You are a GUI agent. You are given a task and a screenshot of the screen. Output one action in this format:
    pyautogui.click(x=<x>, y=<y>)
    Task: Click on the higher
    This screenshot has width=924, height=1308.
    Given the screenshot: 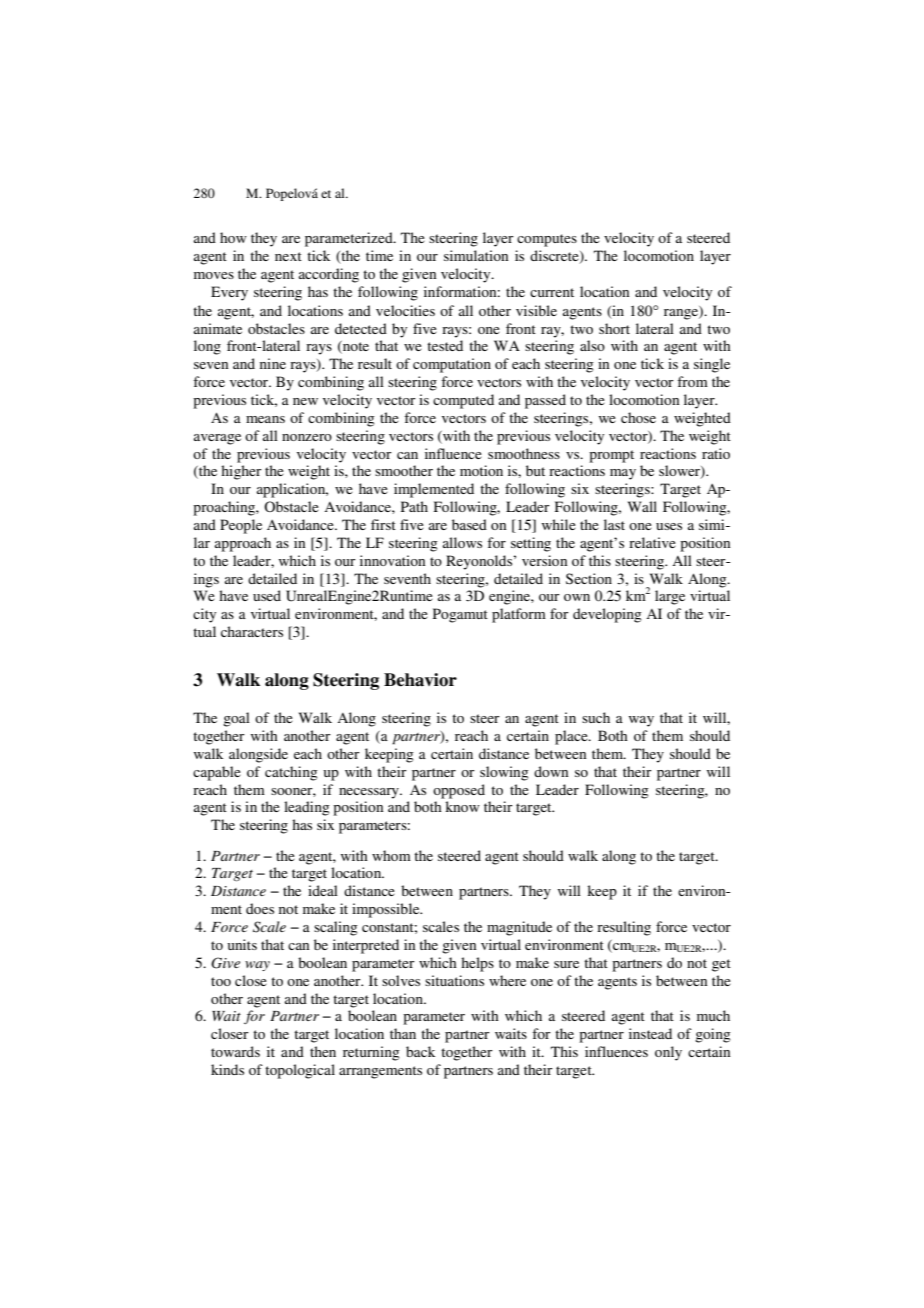 What is the action you would take?
    pyautogui.click(x=241, y=472)
